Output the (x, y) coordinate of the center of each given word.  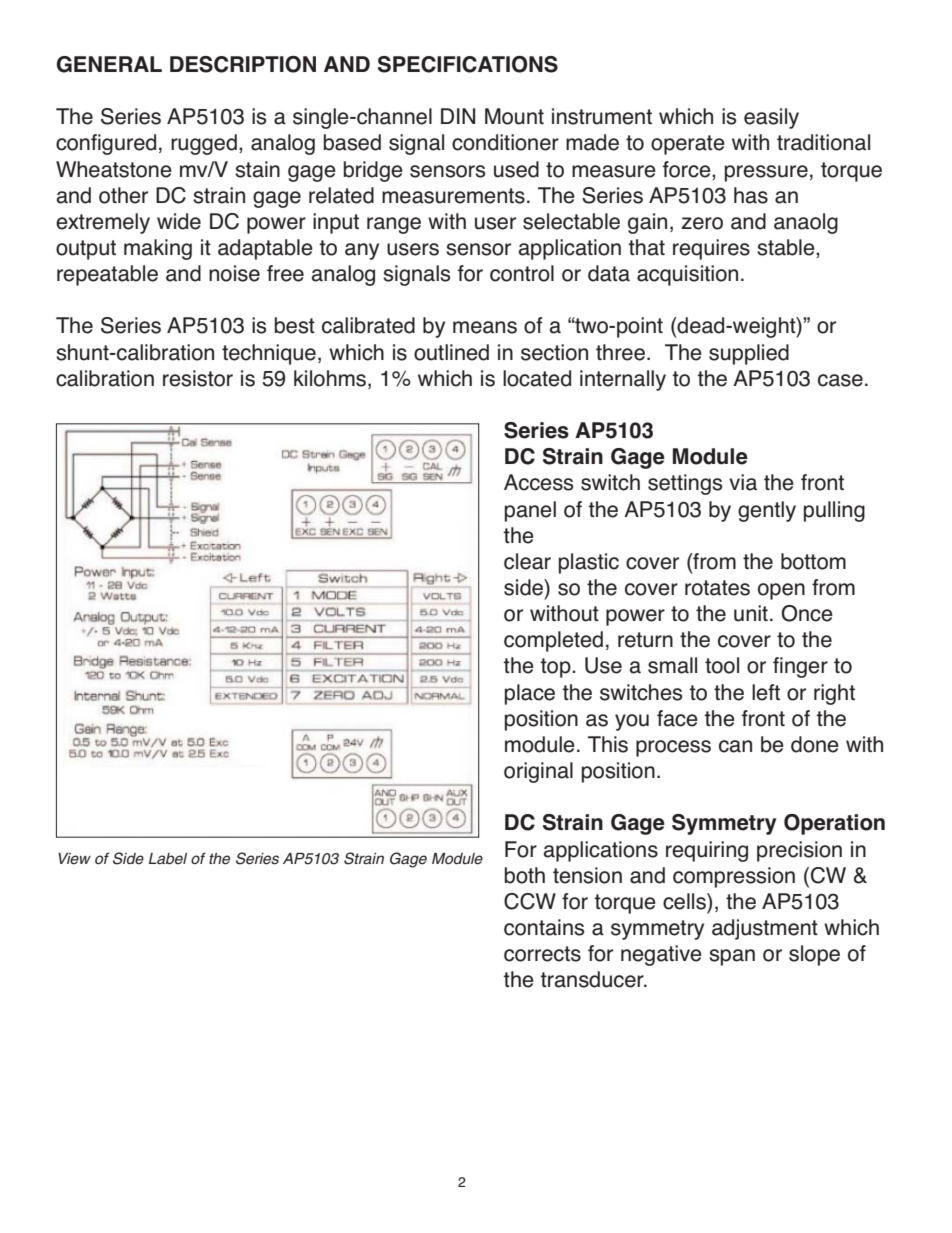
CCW (530, 901)
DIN (458, 116)
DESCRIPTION (243, 64)
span (732, 957)
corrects (542, 954)
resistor (198, 378)
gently (767, 511)
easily (771, 118)
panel (530, 511)
